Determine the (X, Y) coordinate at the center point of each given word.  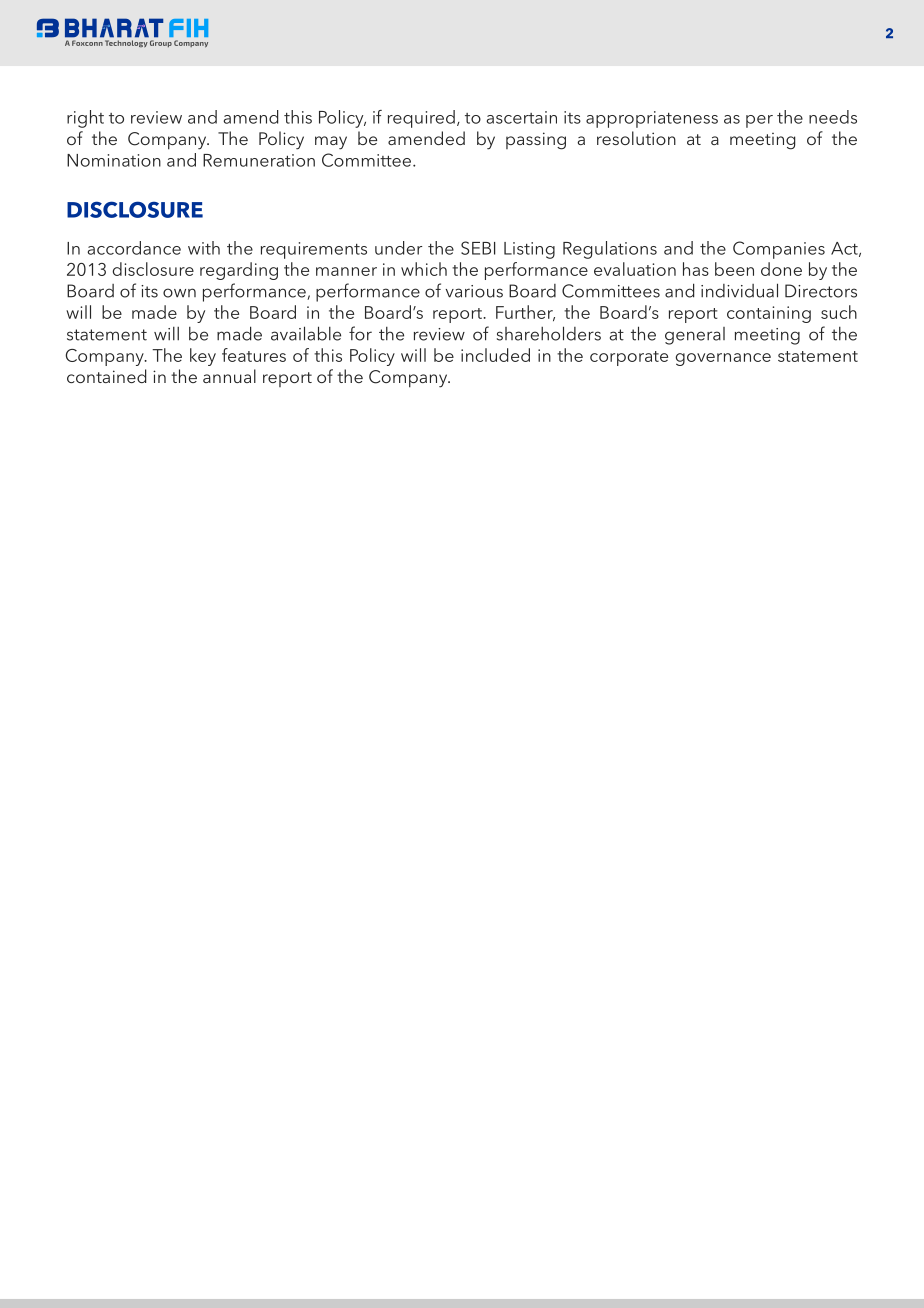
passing (536, 141)
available (306, 333)
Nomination (114, 160)
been (734, 269)
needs (833, 117)
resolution (636, 138)
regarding (239, 271)
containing (769, 314)
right (85, 119)
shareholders (549, 333)
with (204, 248)
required (421, 119)
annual (229, 376)
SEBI (478, 248)
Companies (779, 250)
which (424, 269)
